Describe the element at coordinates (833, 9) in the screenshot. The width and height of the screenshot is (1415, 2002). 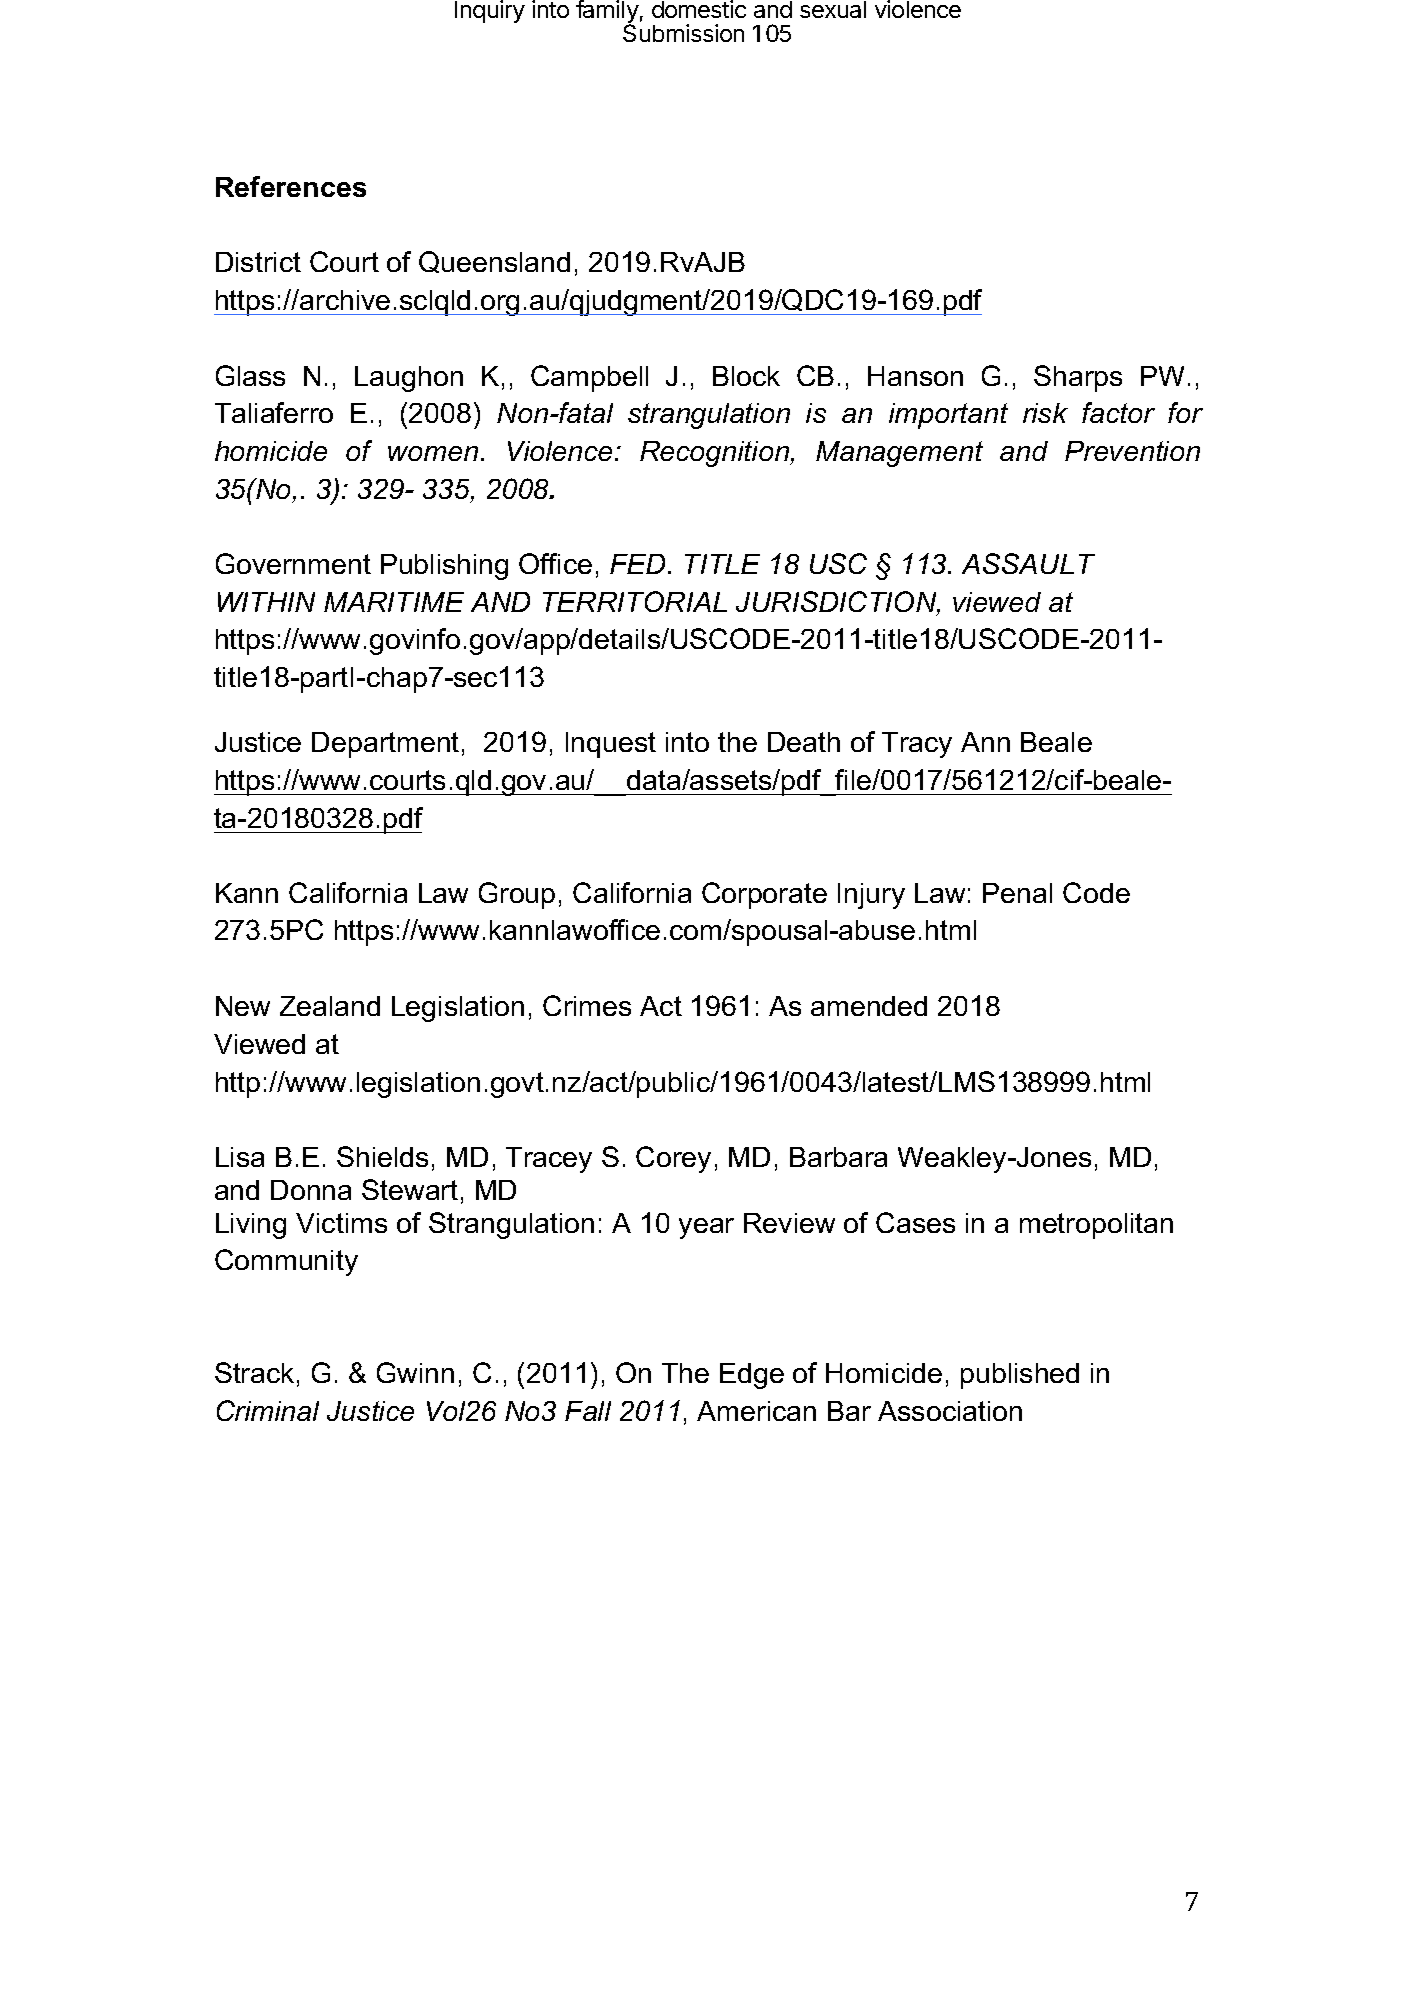
I see `sexual` at that location.
